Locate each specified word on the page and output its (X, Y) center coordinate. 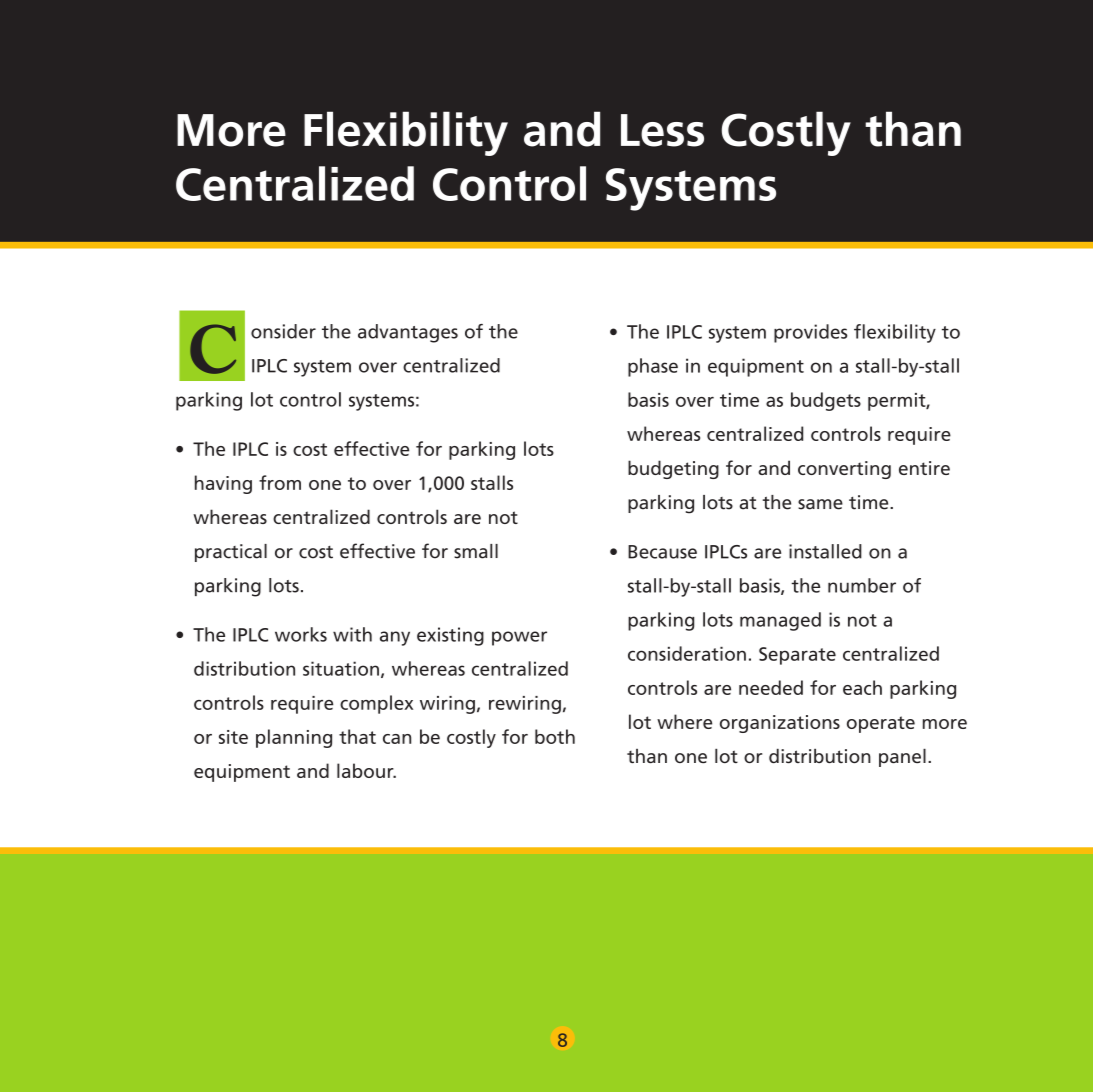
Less (662, 130)
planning (294, 738)
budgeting (673, 469)
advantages (408, 333)
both (555, 736)
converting (844, 470)
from (280, 482)
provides (810, 333)
